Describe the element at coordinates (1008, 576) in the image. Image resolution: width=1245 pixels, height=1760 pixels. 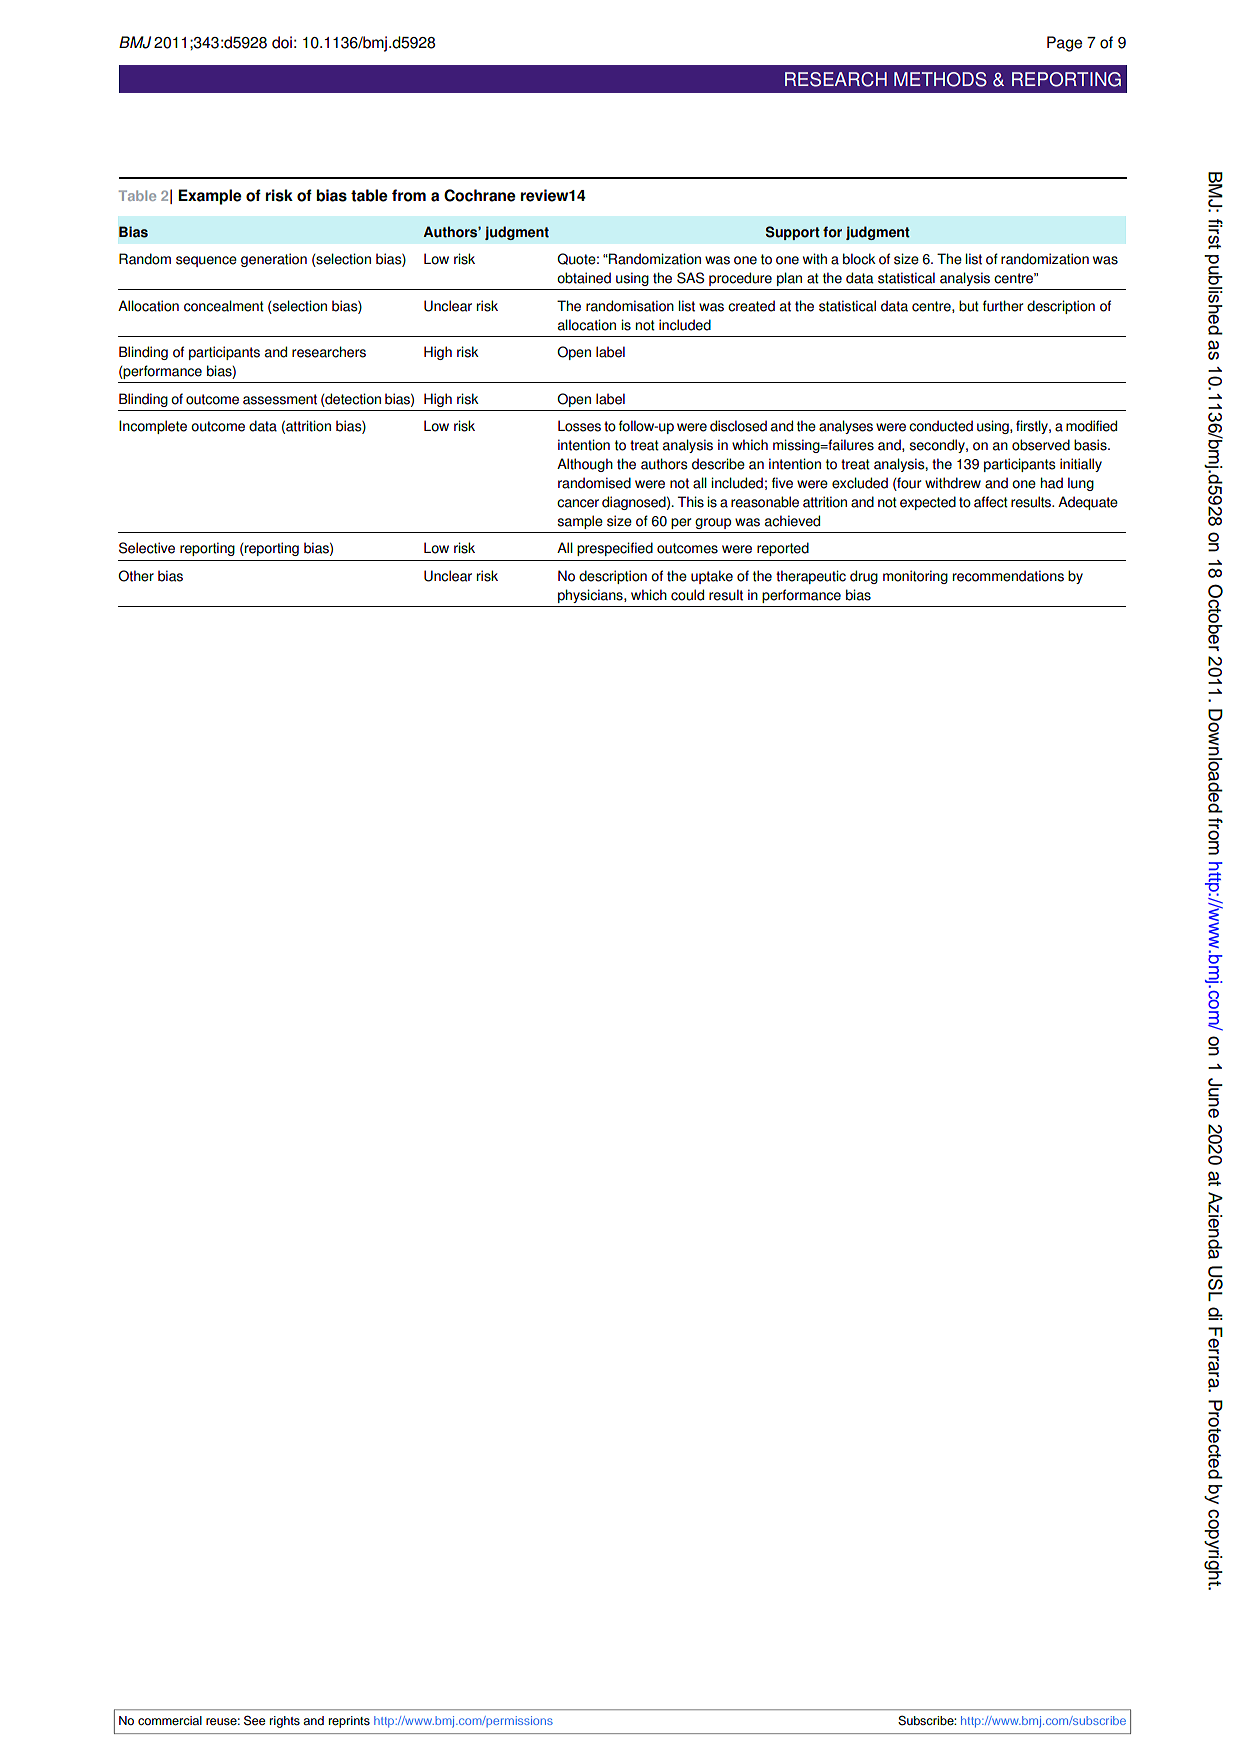
I see `recommendations` at that location.
